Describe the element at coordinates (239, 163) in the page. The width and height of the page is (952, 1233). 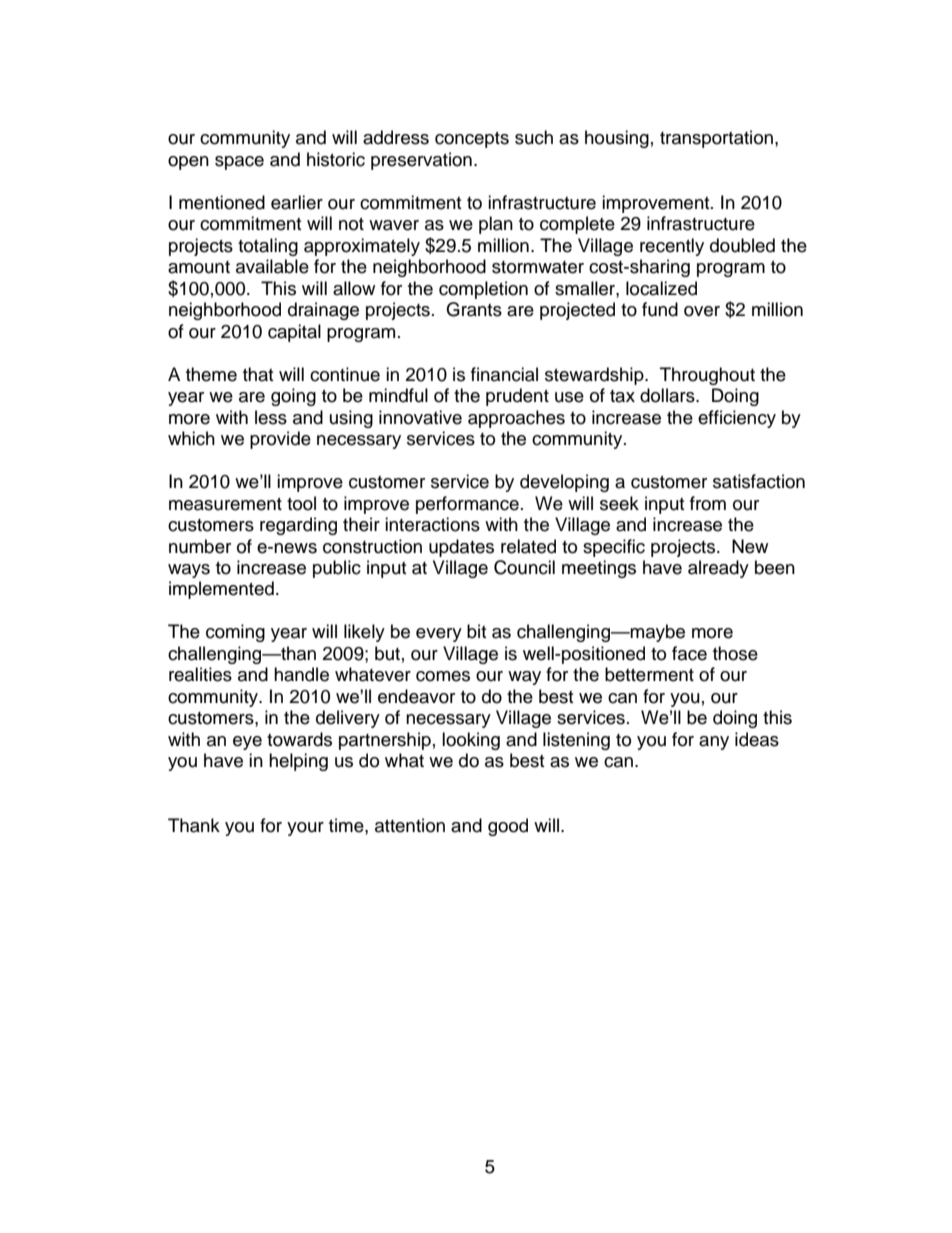
I see `space` at that location.
